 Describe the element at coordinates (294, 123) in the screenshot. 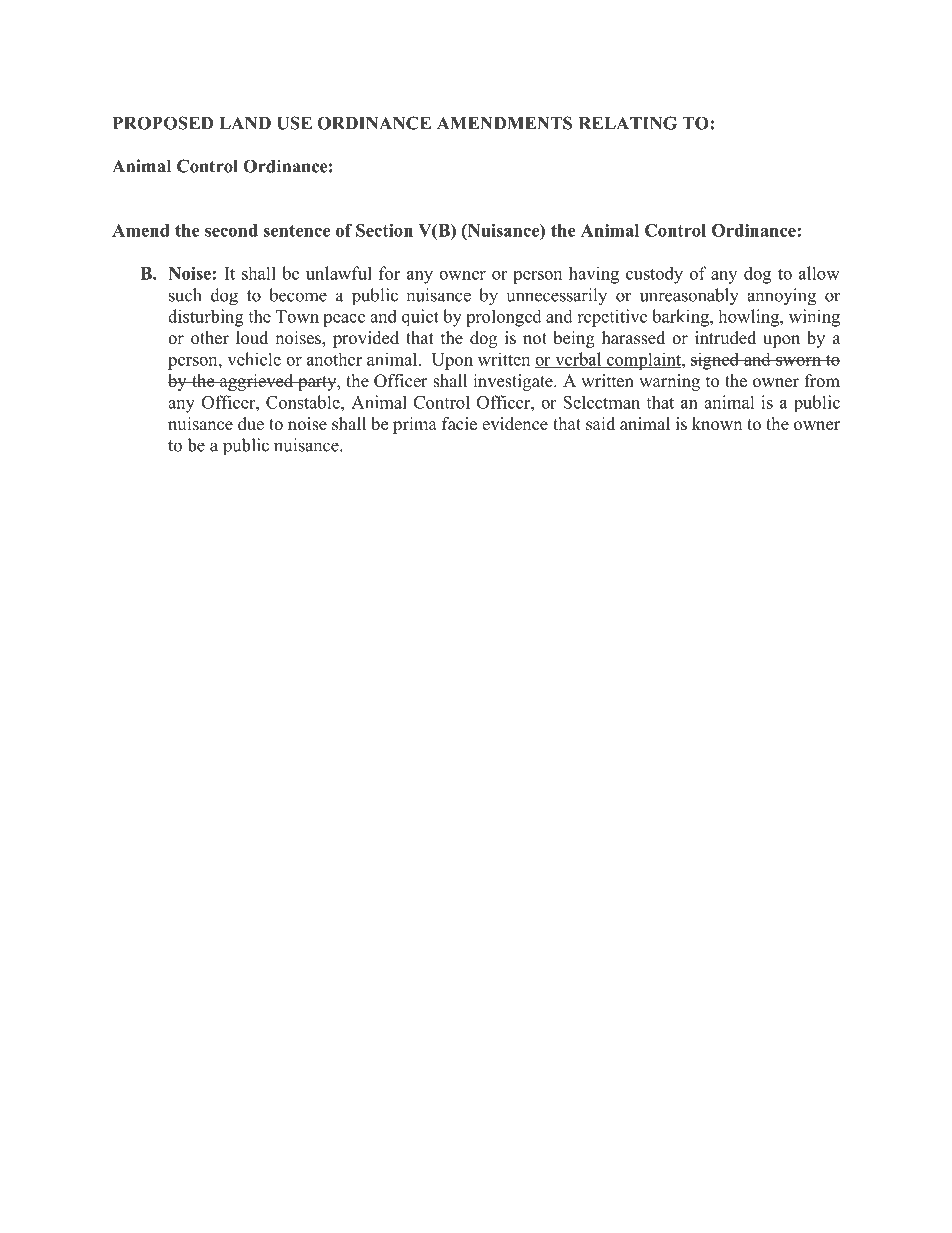

I see `USE` at that location.
